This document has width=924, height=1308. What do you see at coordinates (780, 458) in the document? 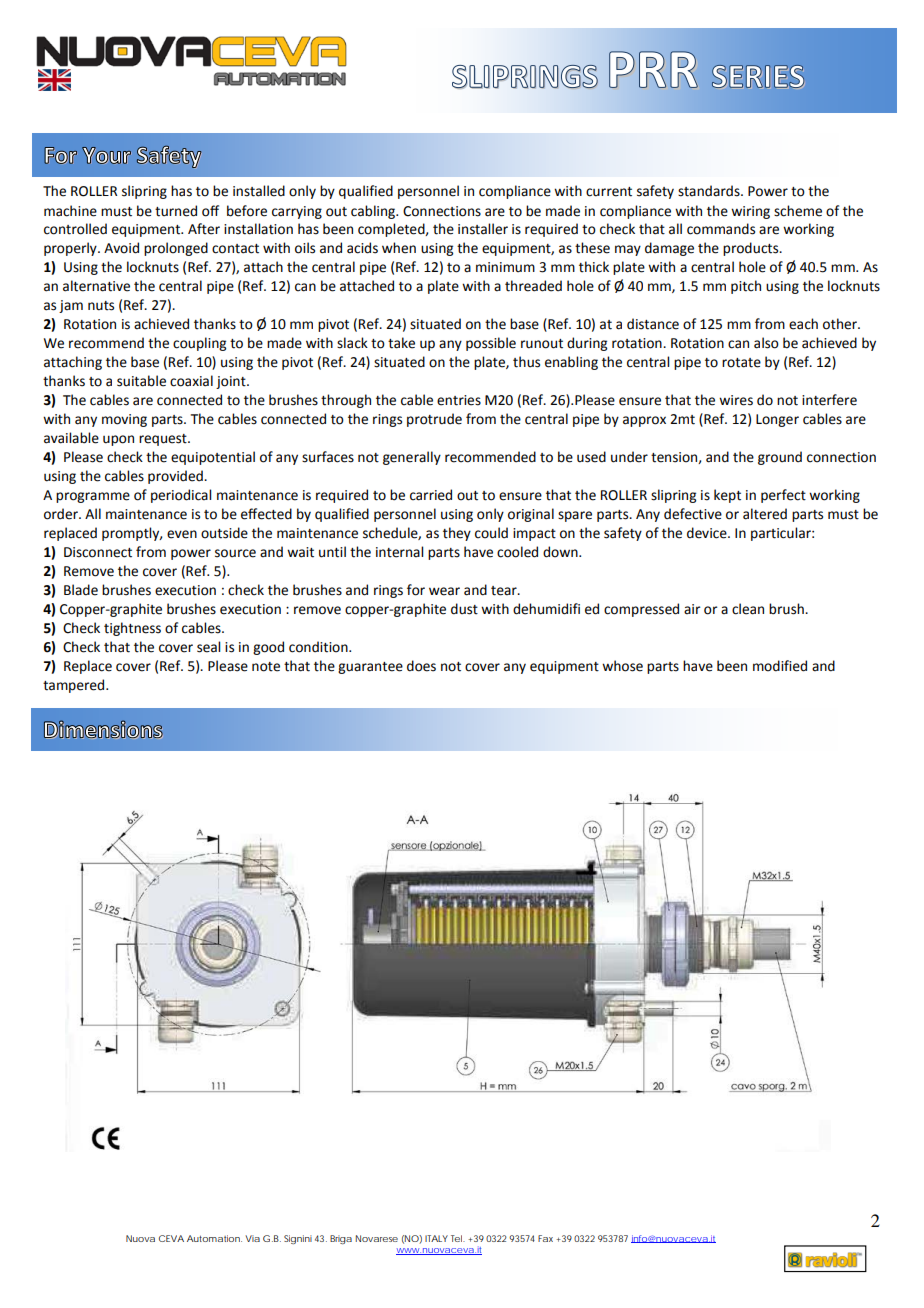
I see `ground` at bounding box center [780, 458].
